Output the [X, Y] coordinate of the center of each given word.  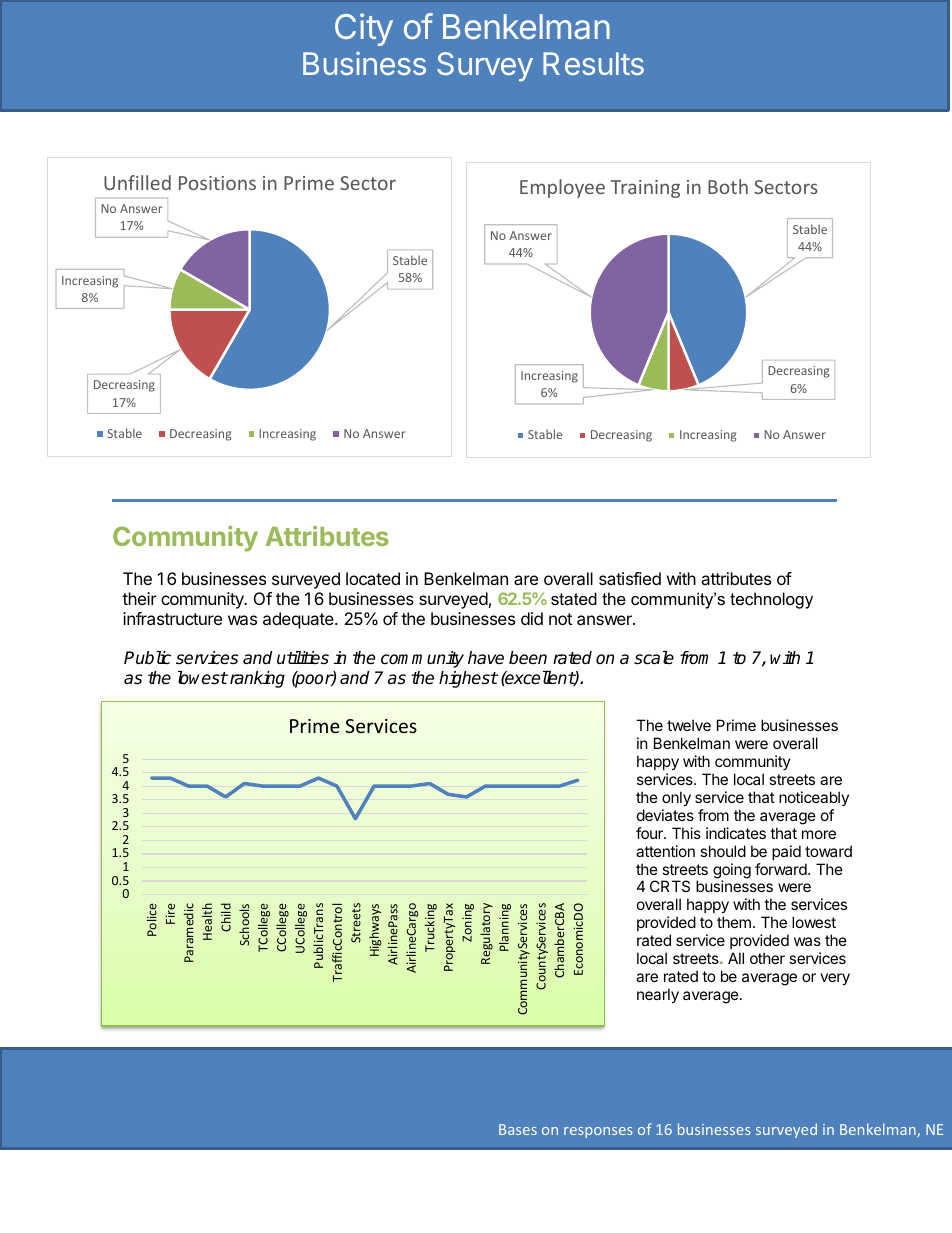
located [373, 578]
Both [728, 186]
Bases [518, 1129]
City [364, 29]
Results [593, 63]
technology [771, 600]
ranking [256, 679]
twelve [689, 725]
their [139, 598]
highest [468, 679]
